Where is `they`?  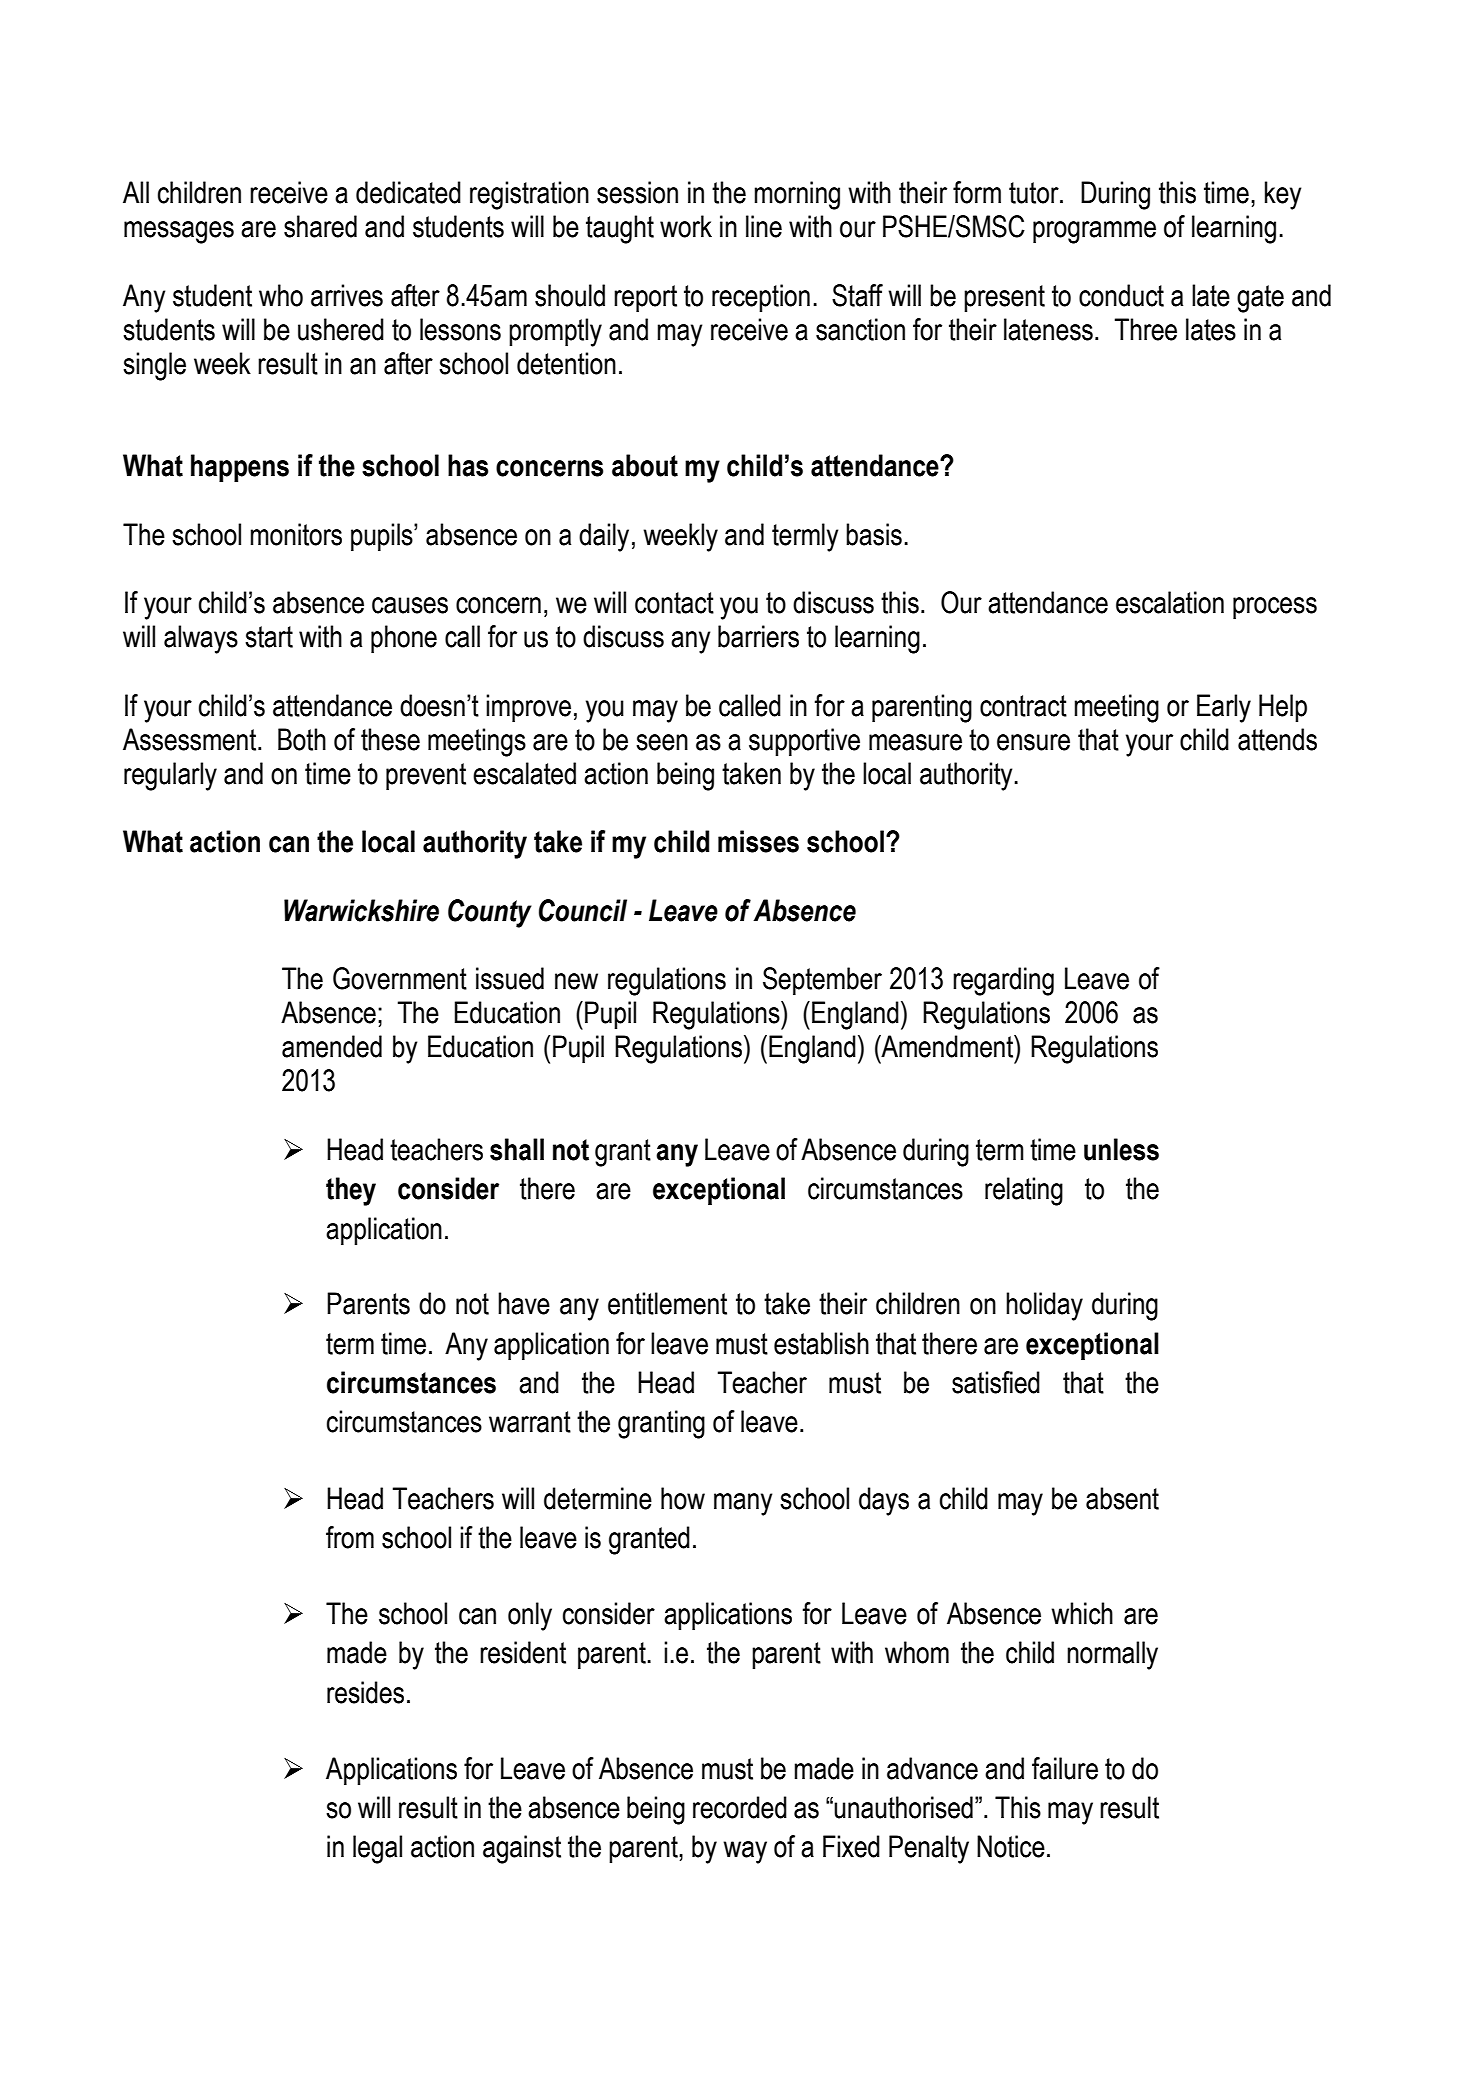
they is located at coordinates (351, 1191).
